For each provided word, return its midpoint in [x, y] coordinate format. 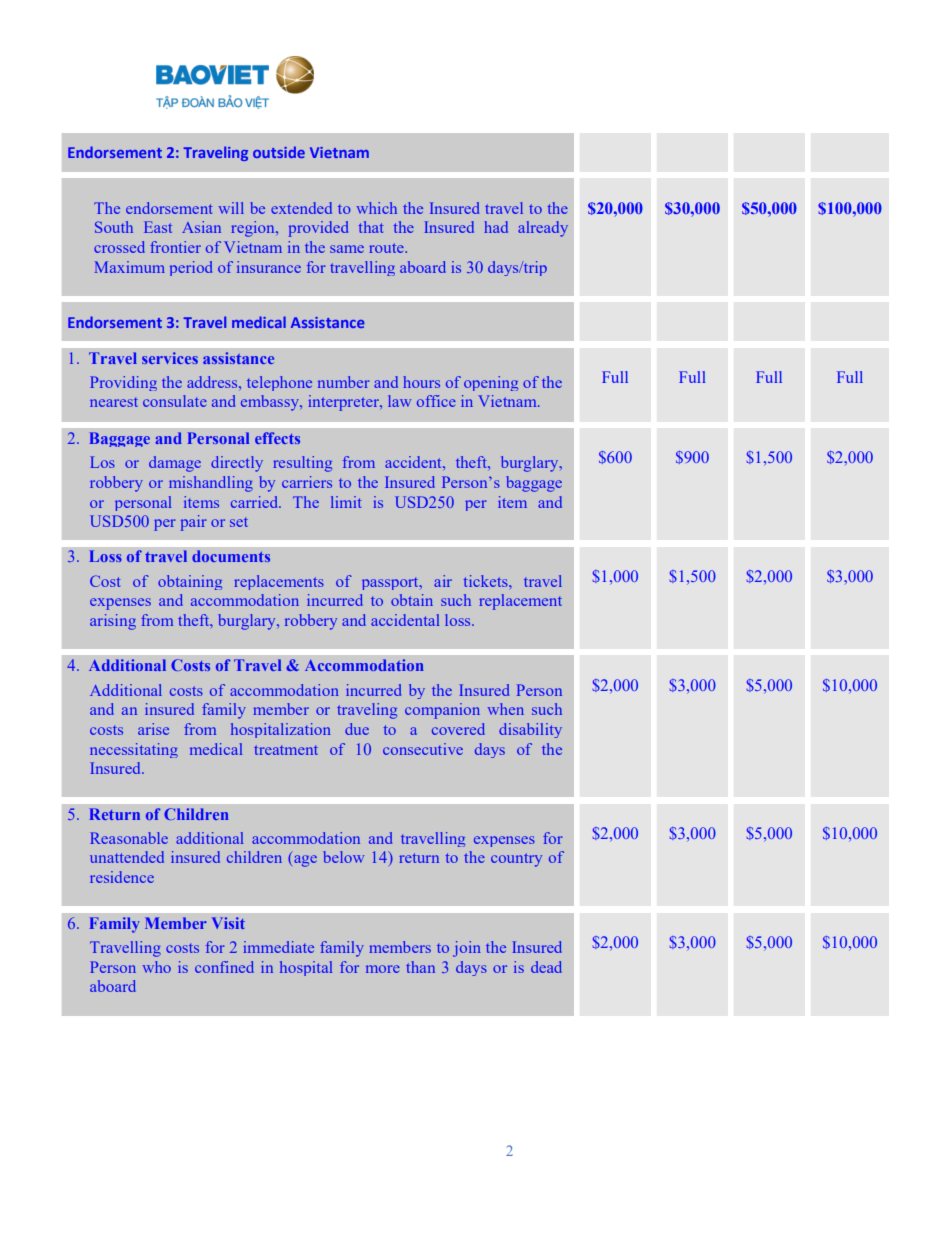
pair [194, 523]
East [158, 227]
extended [301, 208]
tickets [487, 581]
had [496, 227]
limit [346, 502]
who [157, 967]
